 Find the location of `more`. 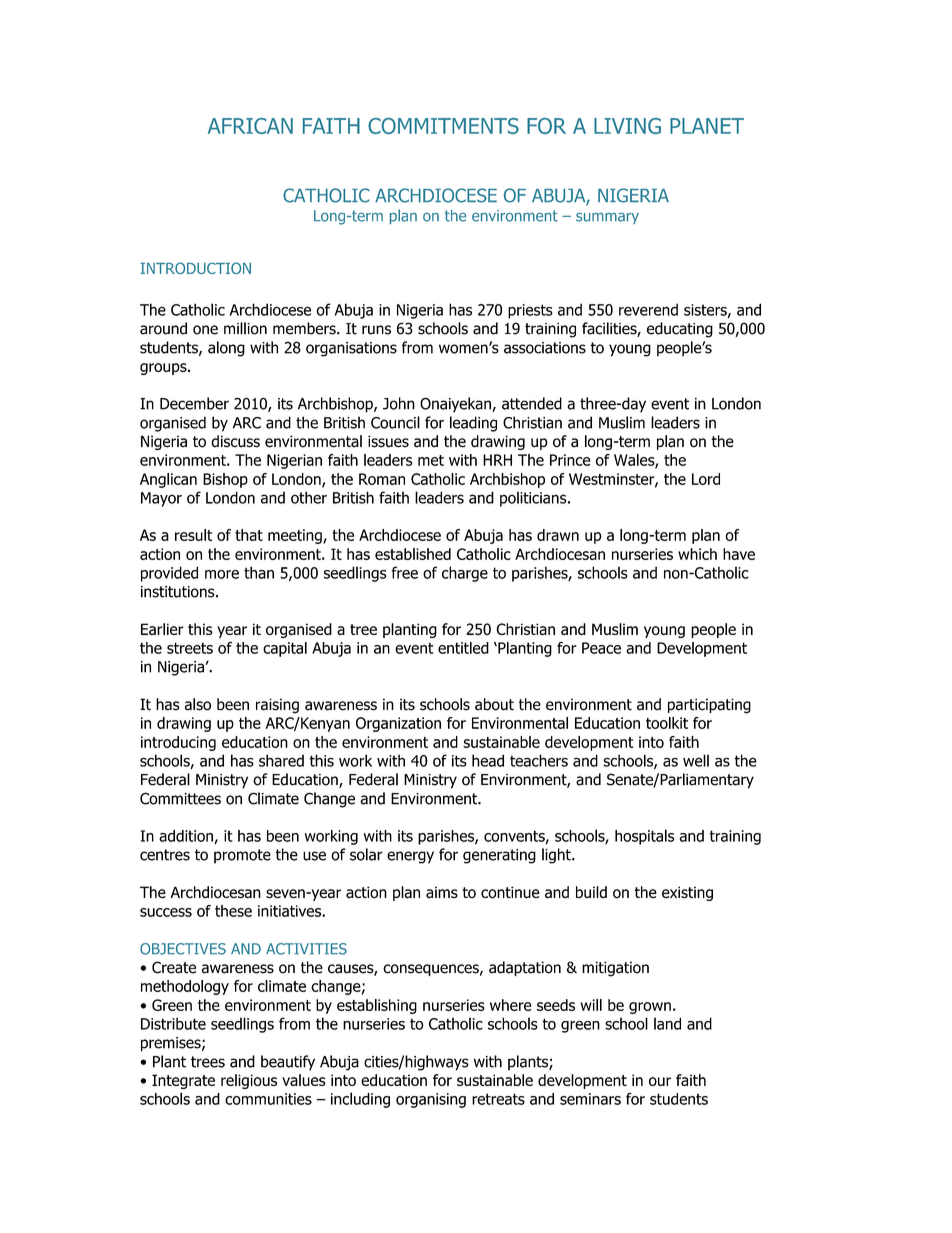

more is located at coordinates (222, 574).
